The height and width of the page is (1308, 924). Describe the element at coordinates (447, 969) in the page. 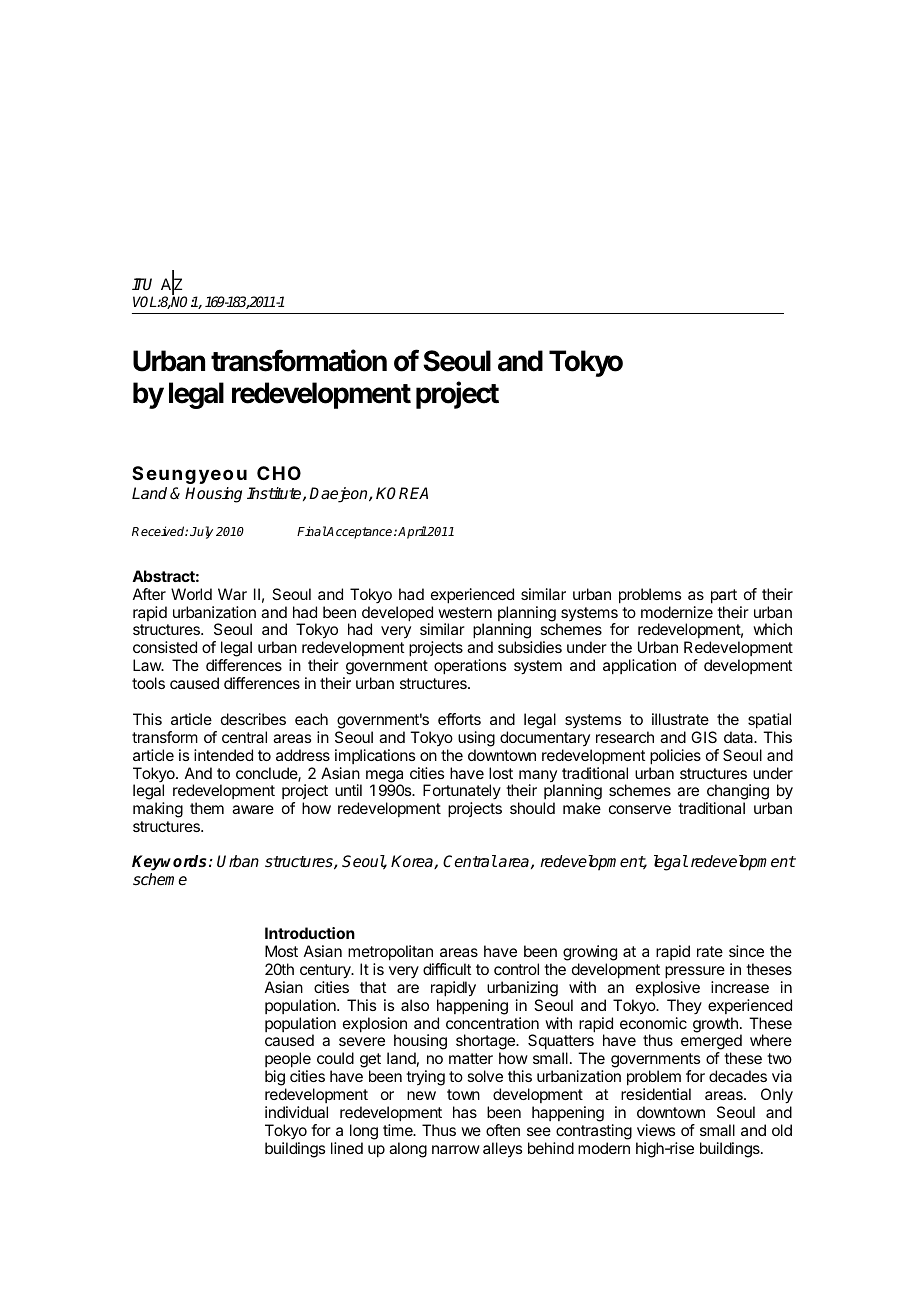

I see `difficult` at that location.
